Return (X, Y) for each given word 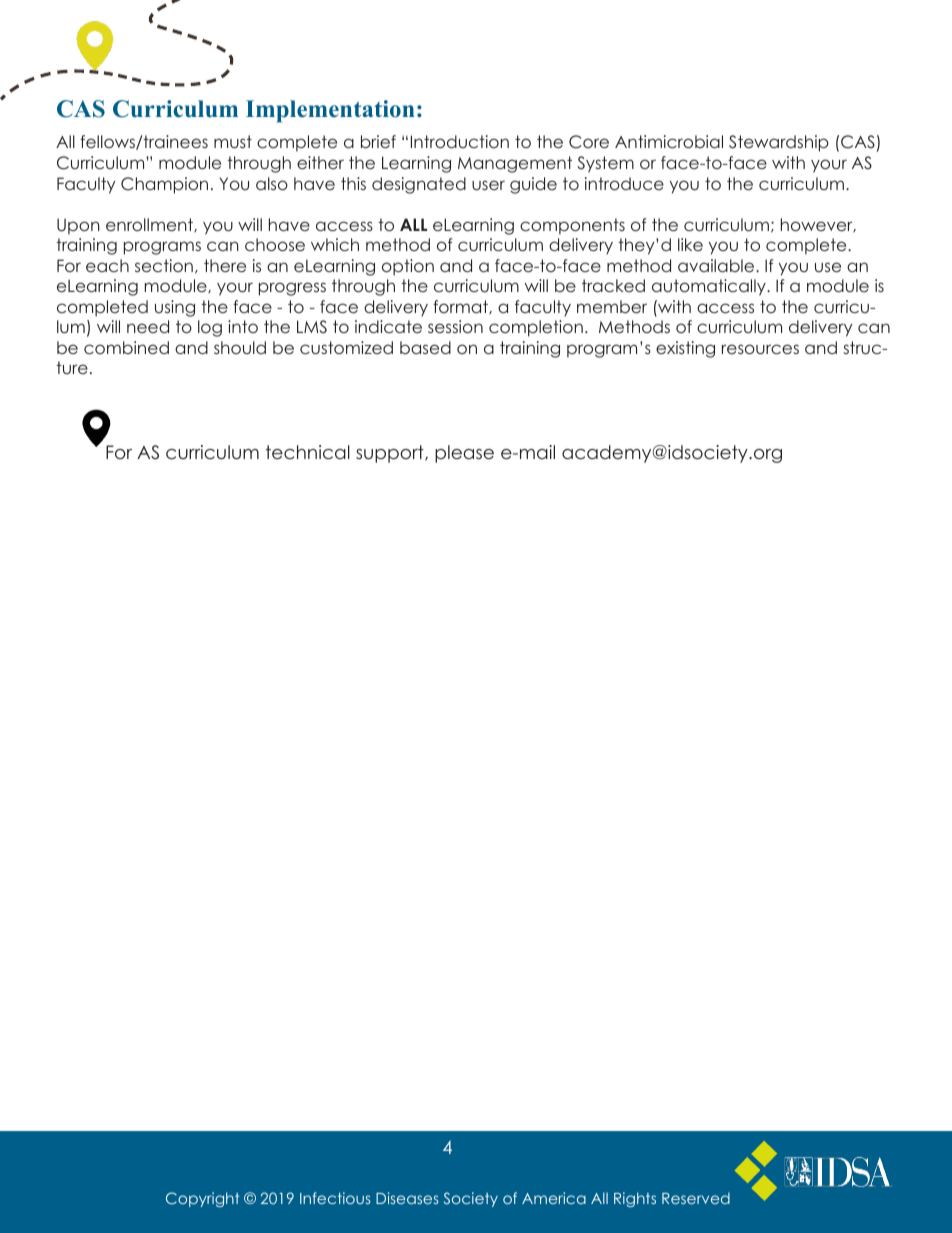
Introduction (460, 141)
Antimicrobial (669, 141)
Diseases (407, 1198)
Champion (164, 185)
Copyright (202, 1199)
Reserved (696, 1198)
